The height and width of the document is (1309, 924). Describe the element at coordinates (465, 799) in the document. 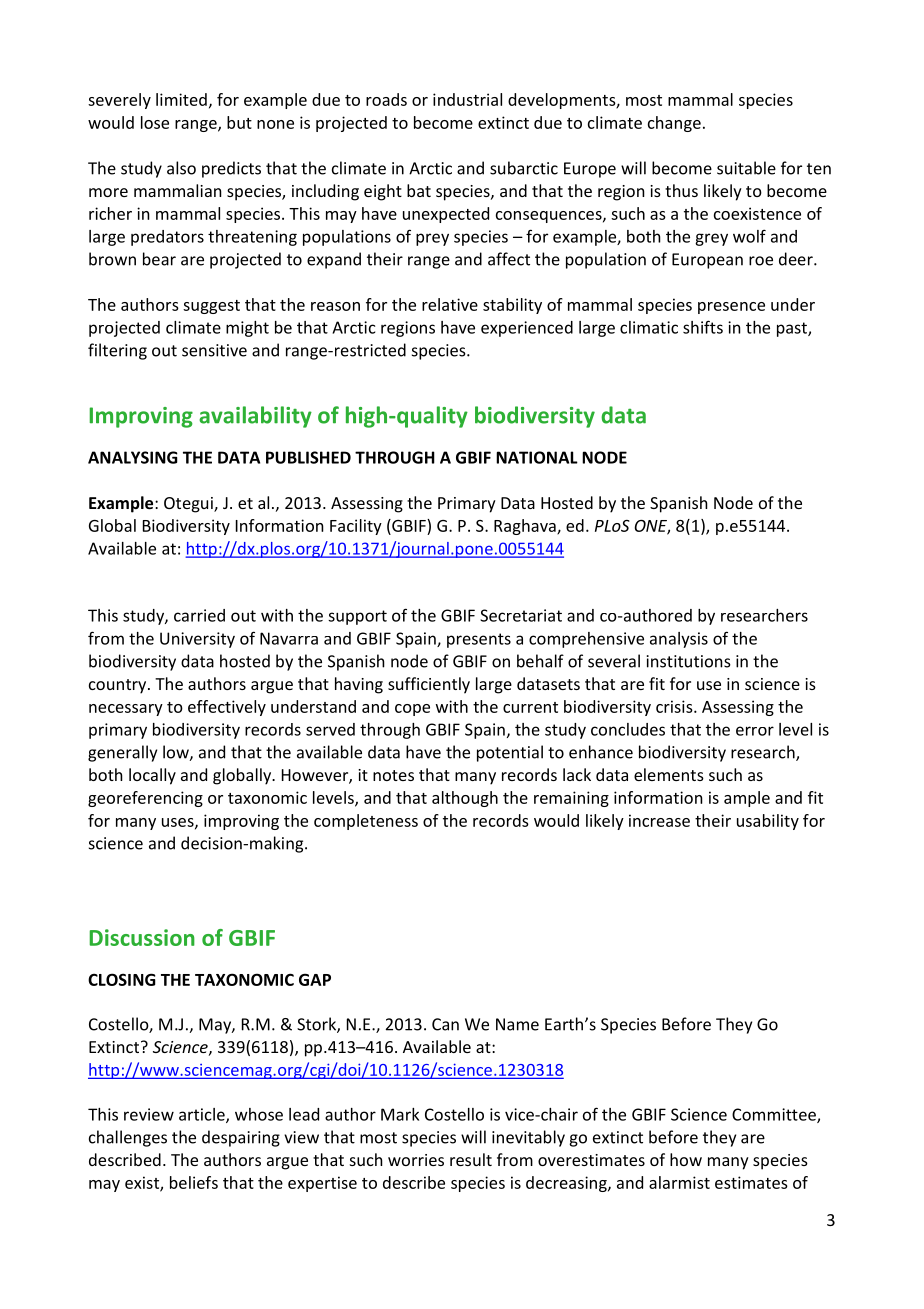

I see `although` at that location.
